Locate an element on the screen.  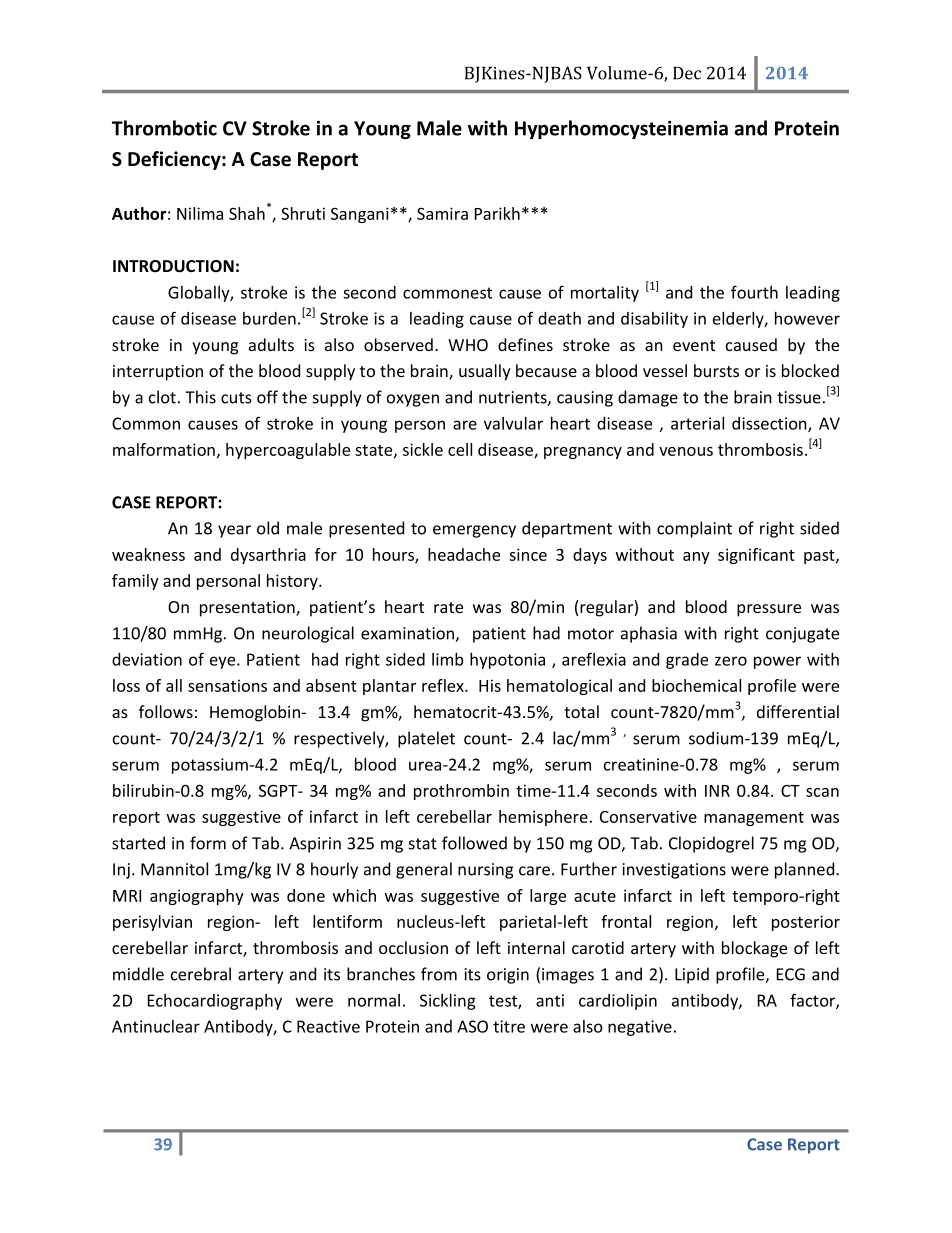
Echocardiography is located at coordinates (215, 1002).
